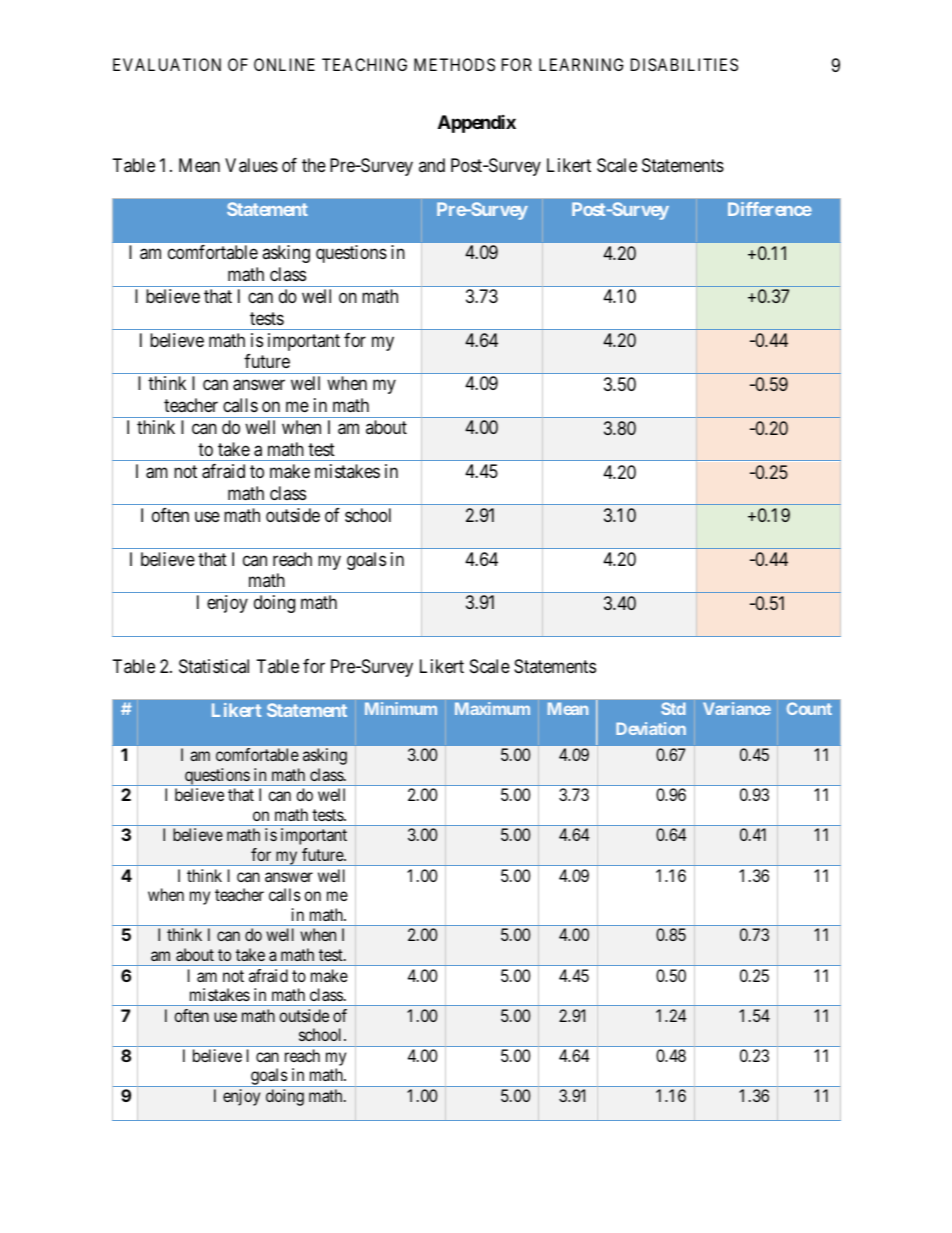  What do you see at coordinates (214, 666) in the screenshot?
I see `Statistical` at bounding box center [214, 666].
